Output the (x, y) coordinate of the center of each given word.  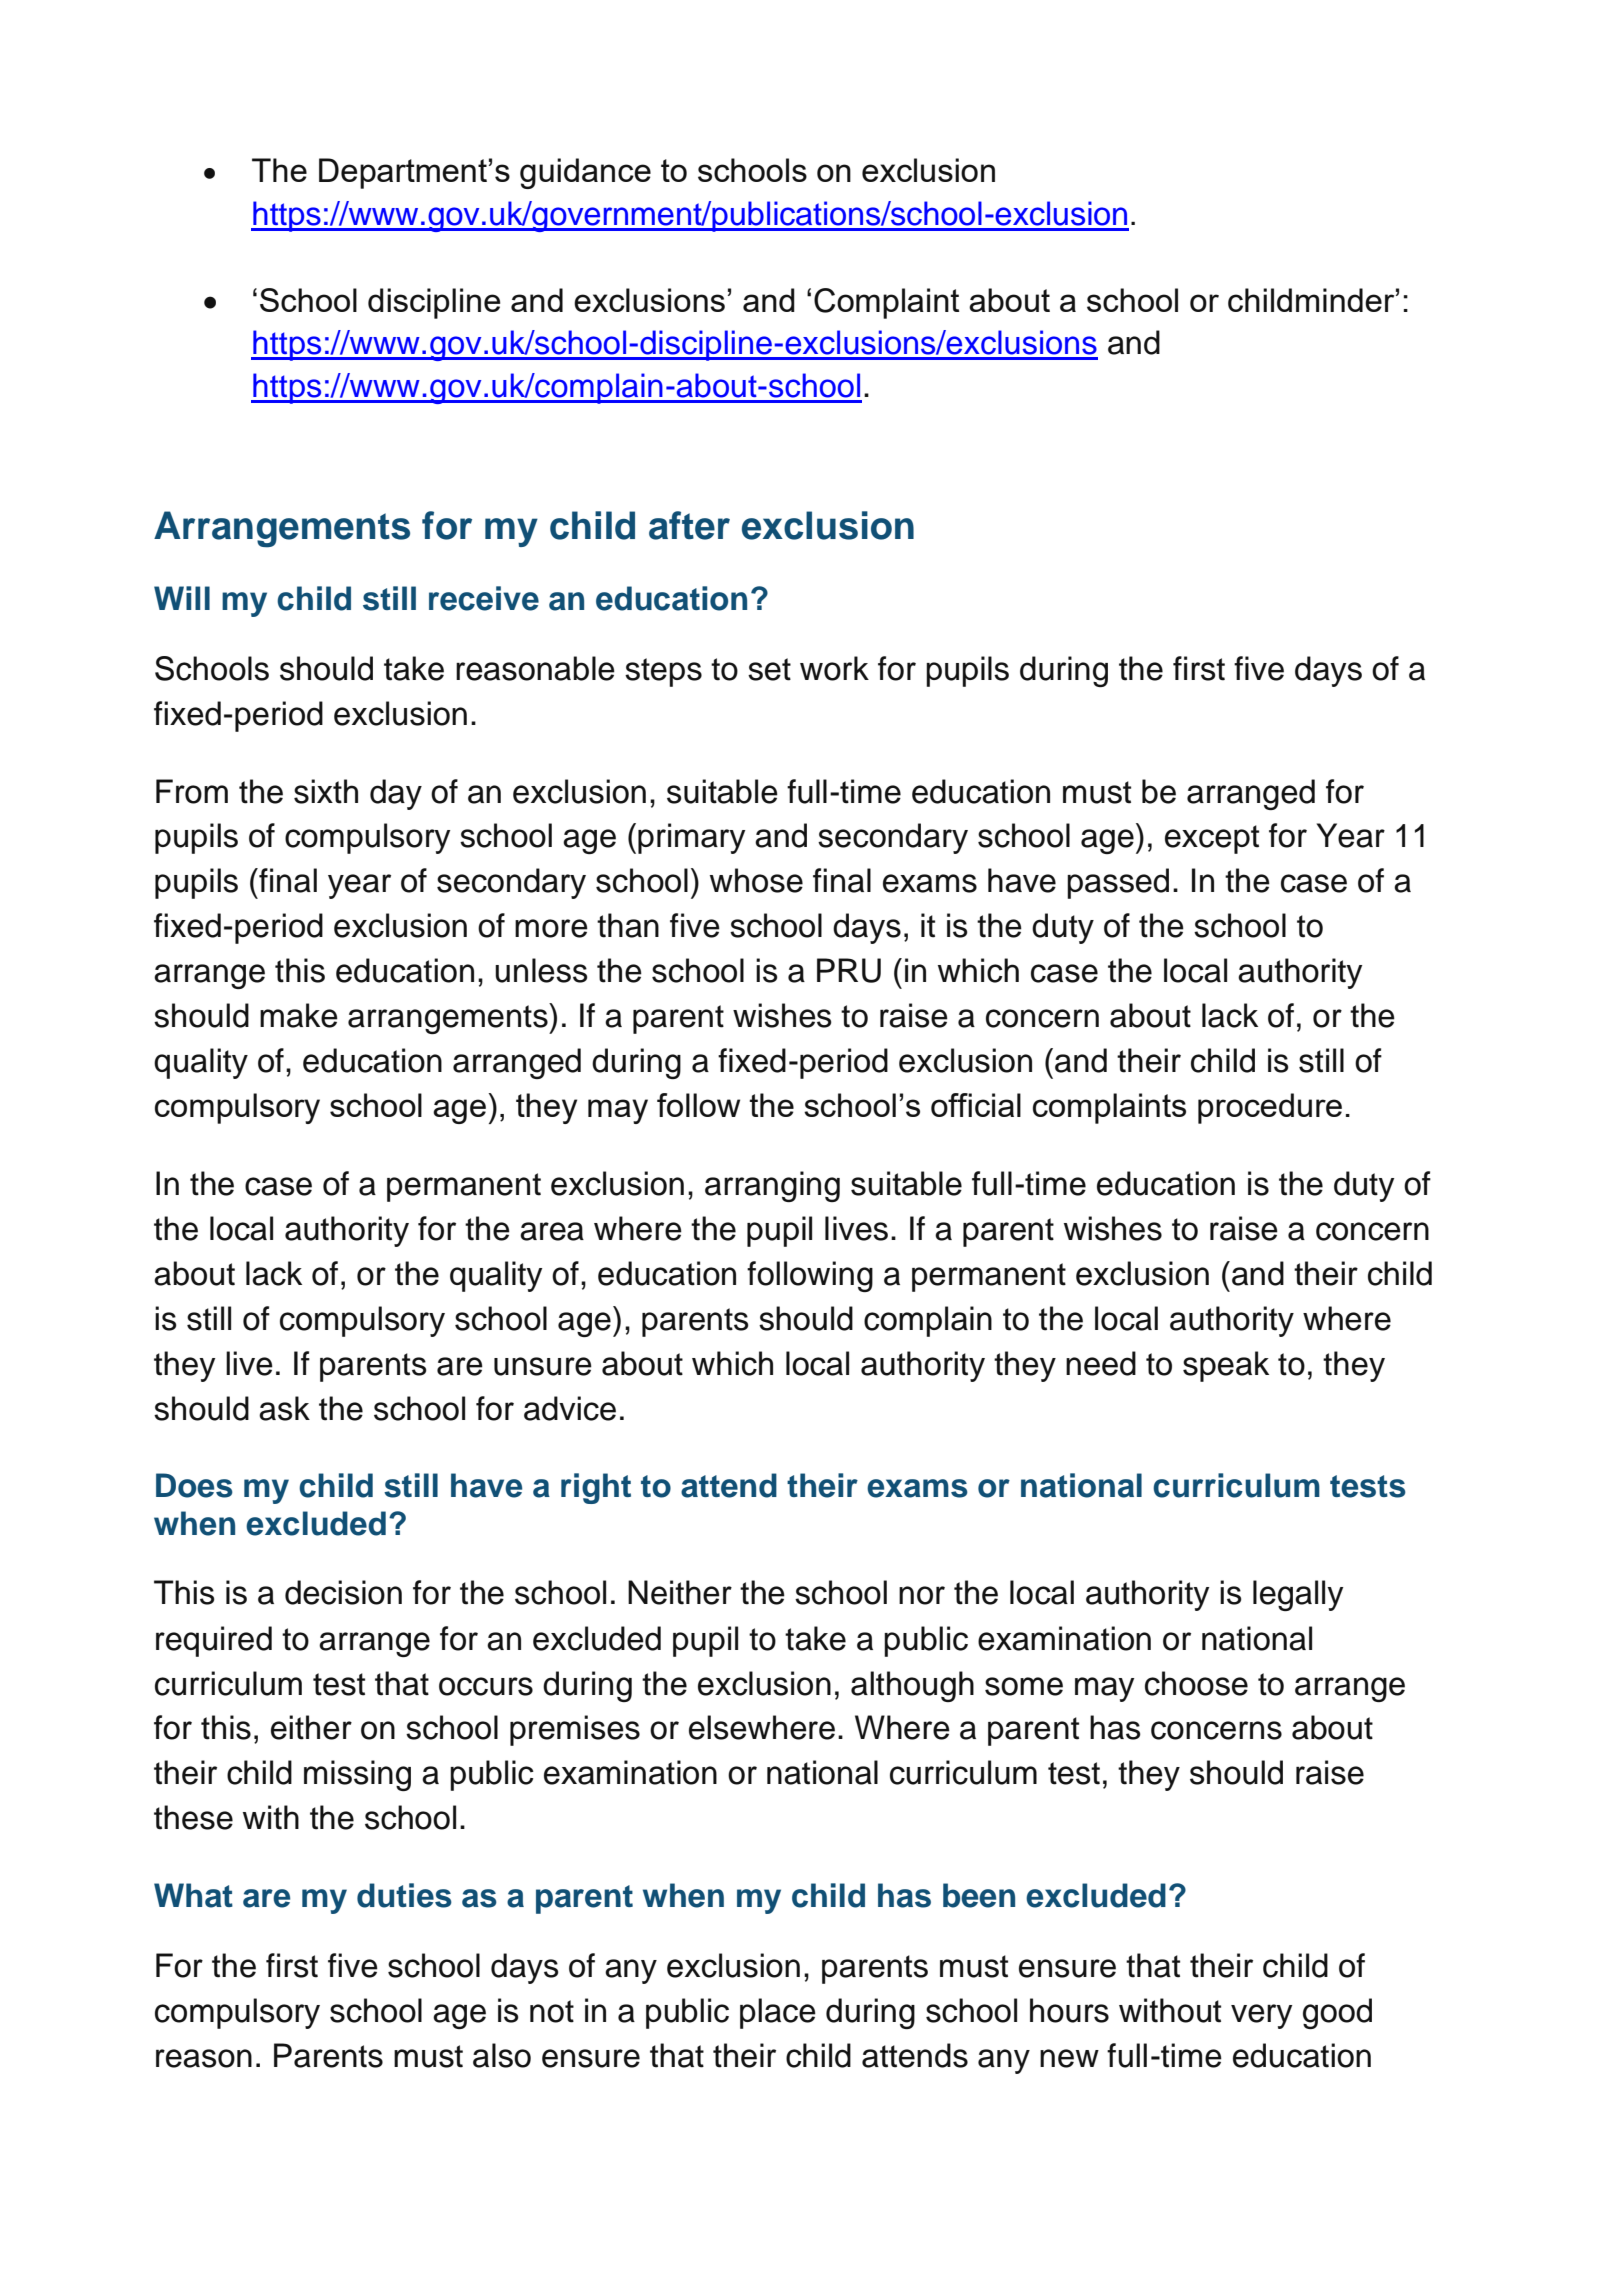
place (778, 2013)
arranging (772, 1186)
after (689, 525)
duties (404, 1895)
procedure (1270, 1108)
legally (1298, 1595)
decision (343, 1592)
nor (922, 1595)
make (299, 1015)
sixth (326, 791)
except (1212, 839)
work (834, 668)
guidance (585, 173)
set (769, 669)
